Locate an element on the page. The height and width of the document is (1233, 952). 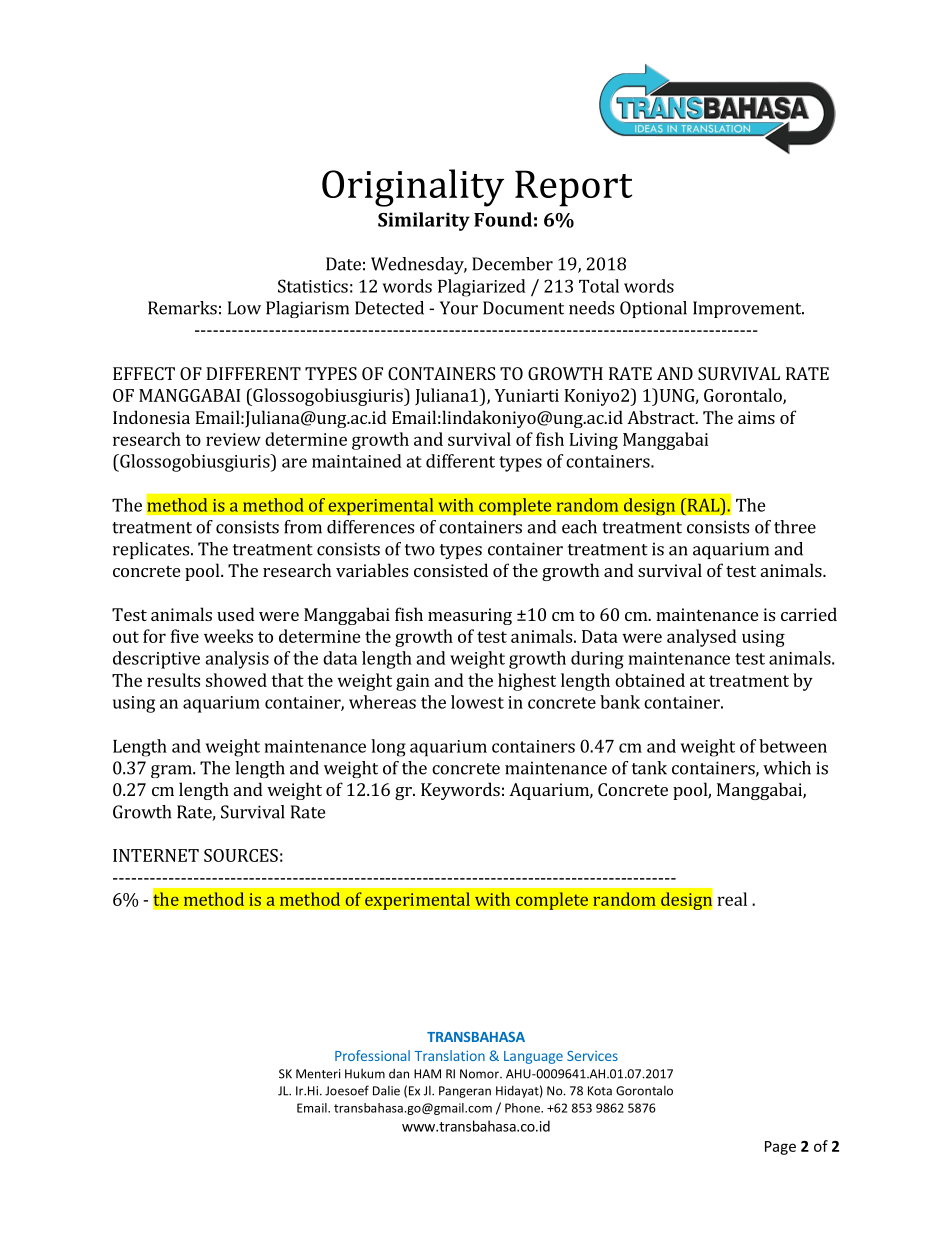
Improvement is located at coordinates (748, 309).
